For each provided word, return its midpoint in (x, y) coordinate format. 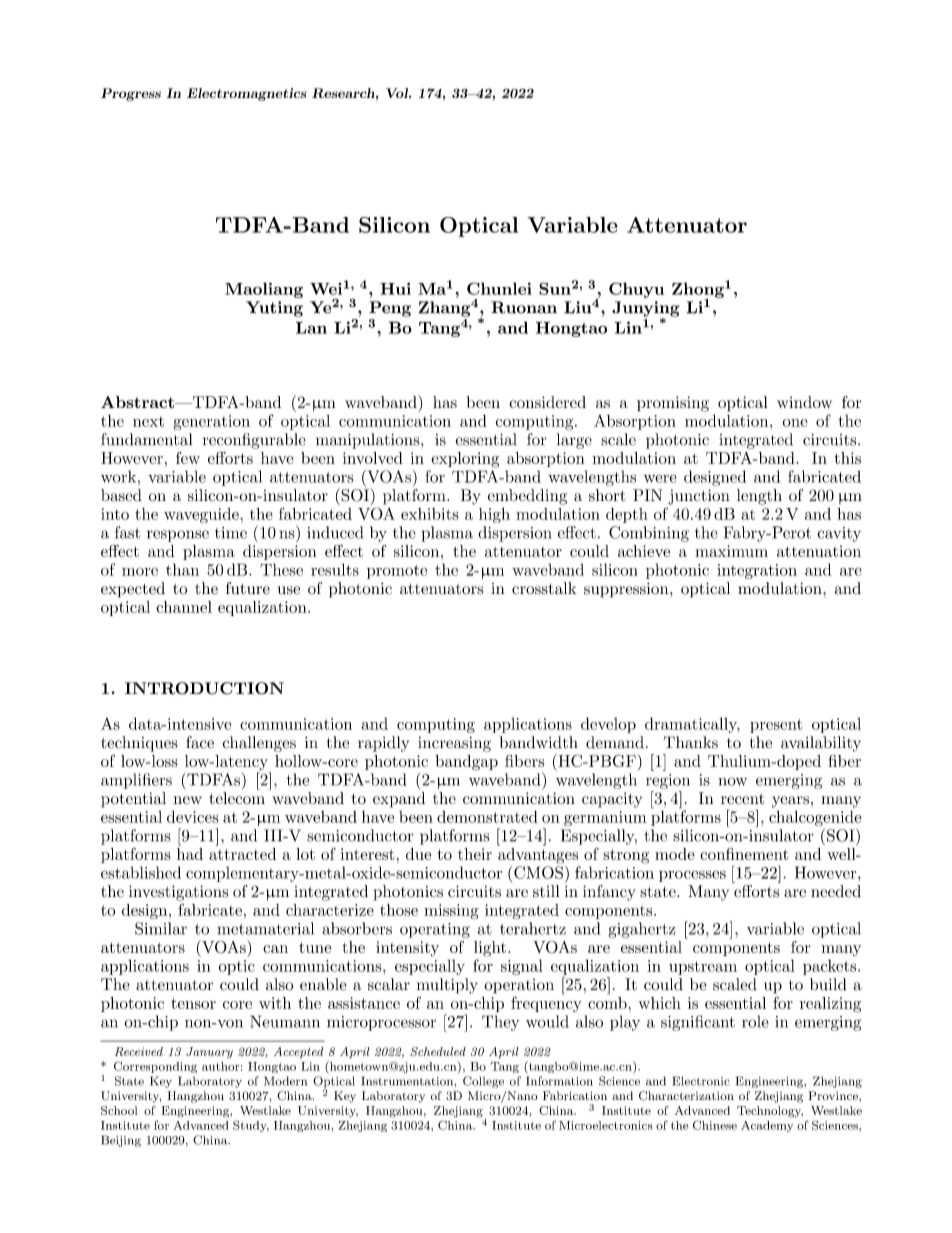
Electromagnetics (247, 94)
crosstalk (544, 588)
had (190, 854)
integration (757, 571)
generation (211, 422)
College (483, 1082)
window (804, 402)
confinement (744, 854)
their (475, 854)
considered (547, 402)
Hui (395, 288)
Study (251, 1126)
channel (184, 607)
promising (673, 404)
